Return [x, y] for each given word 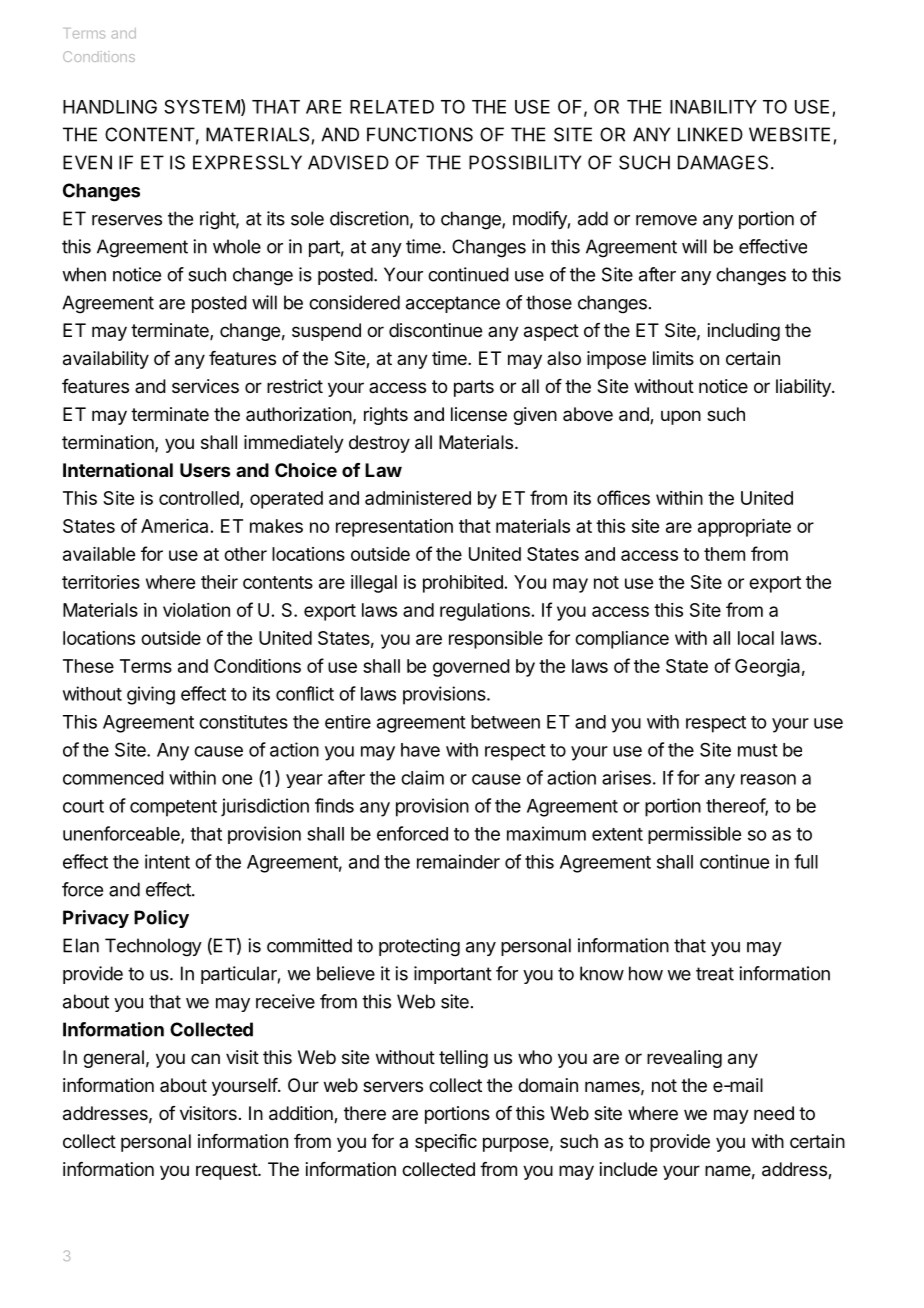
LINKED [710, 134]
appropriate [744, 528]
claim [422, 777]
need [774, 1113]
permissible [694, 835]
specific [446, 1143]
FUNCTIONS [420, 134]
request [227, 1171]
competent [173, 808]
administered [418, 498]
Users [205, 470]
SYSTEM [202, 106]
